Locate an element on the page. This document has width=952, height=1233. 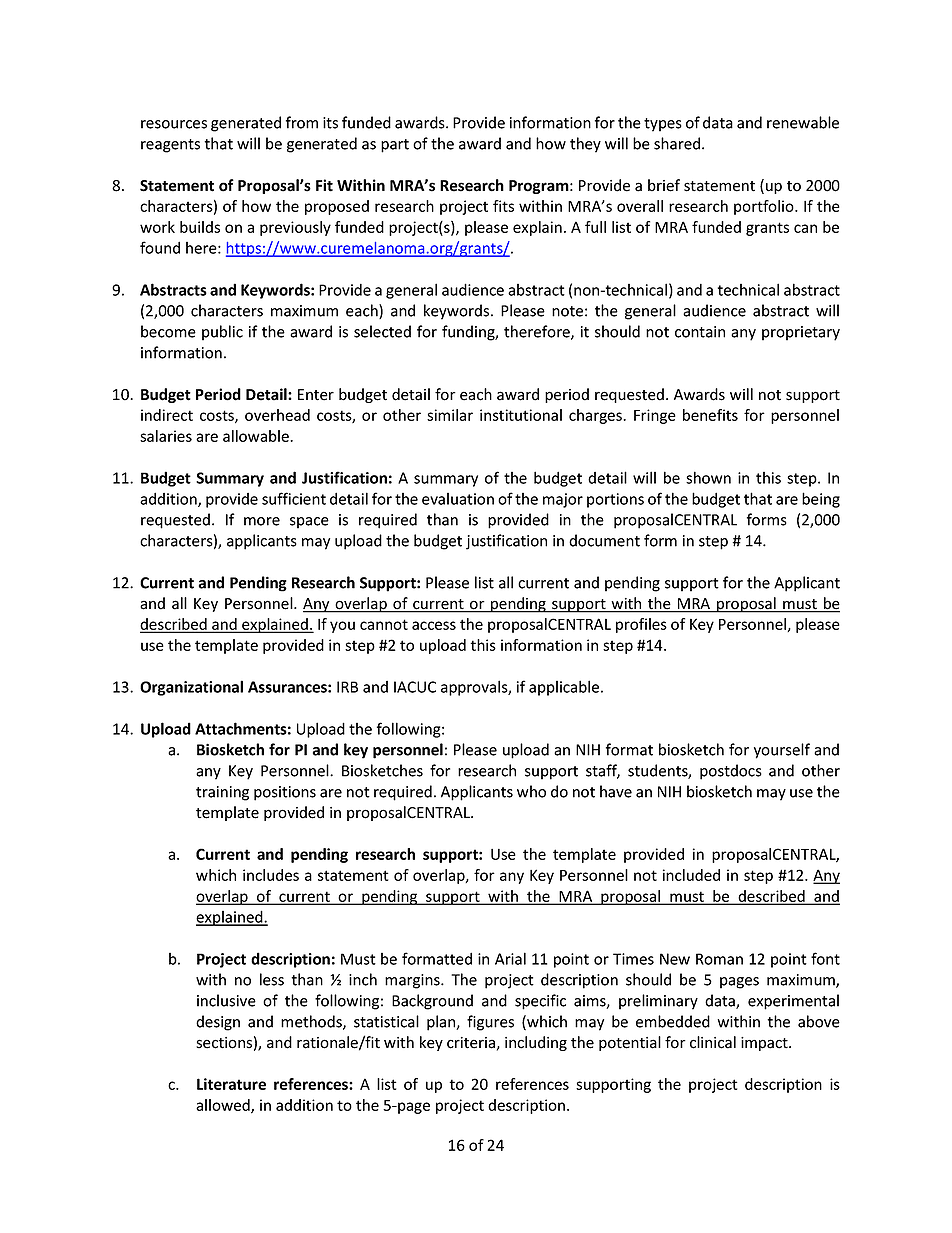
allowable is located at coordinates (257, 436).
